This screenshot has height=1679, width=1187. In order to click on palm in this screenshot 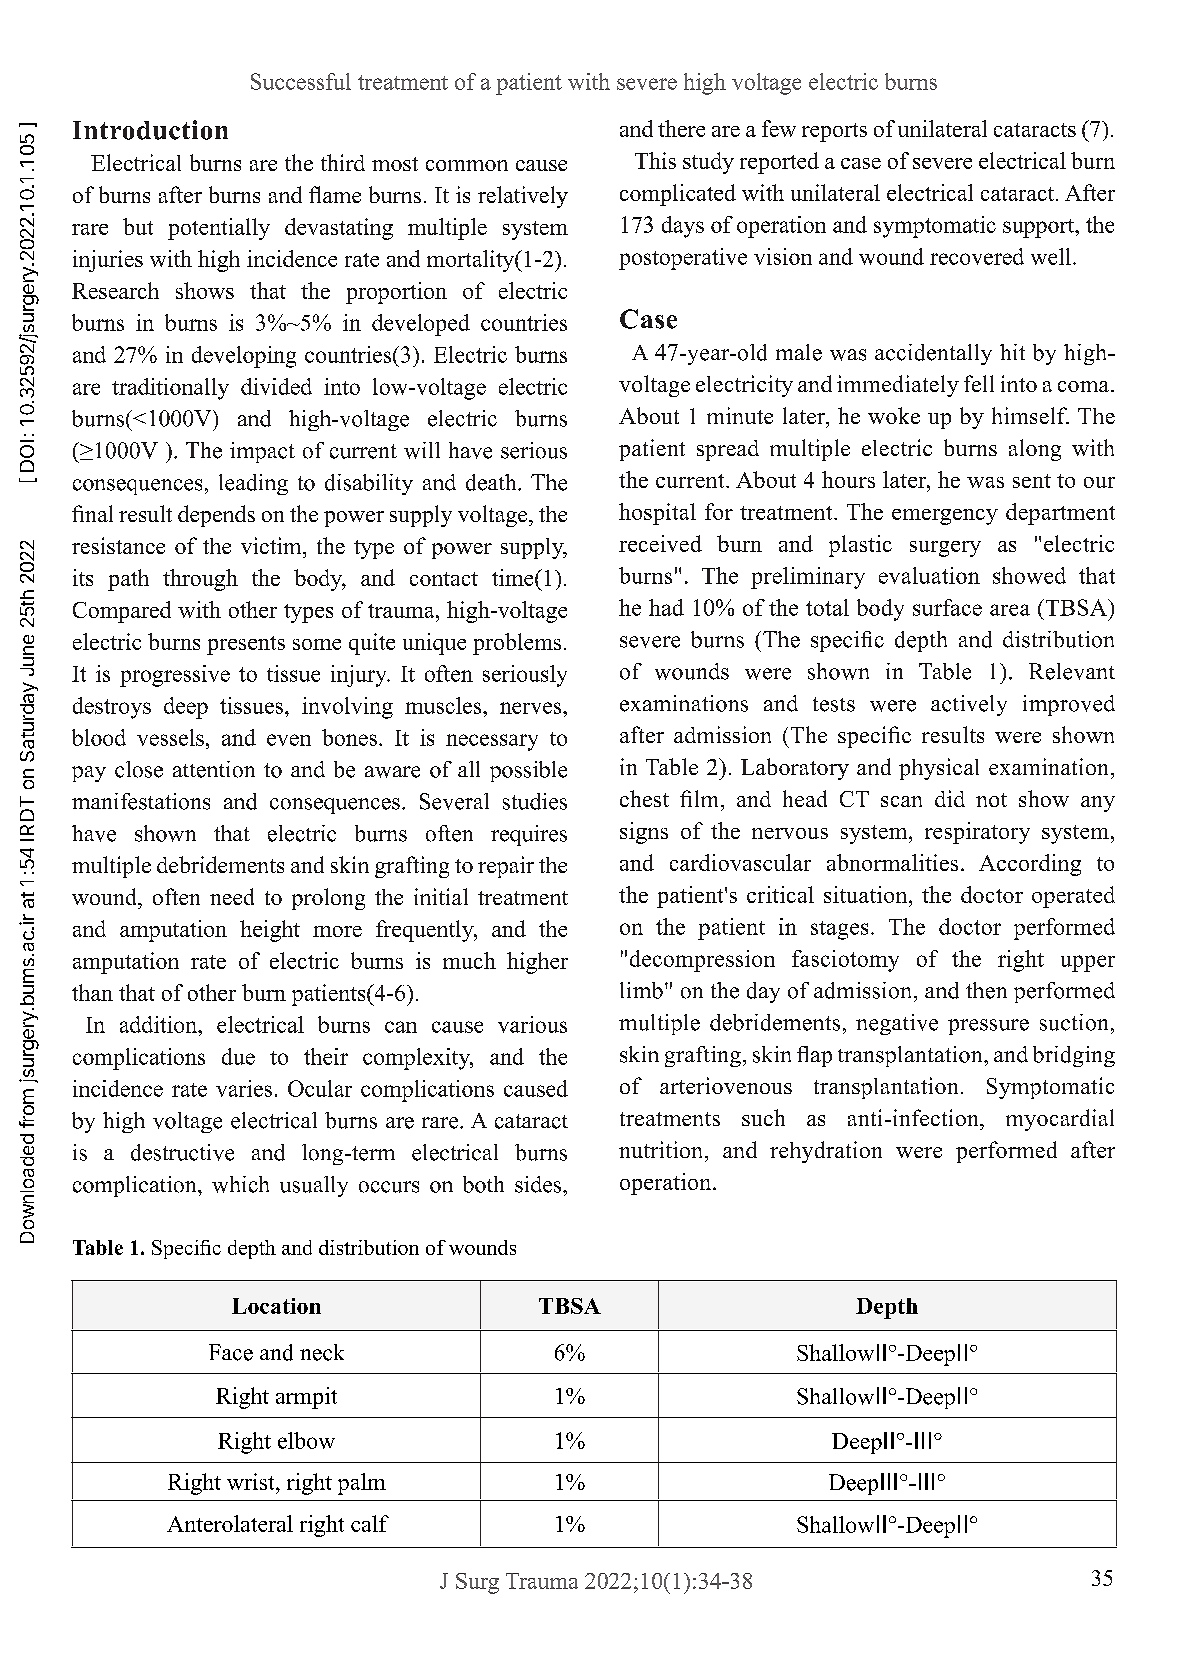, I will do `click(362, 1484)`.
